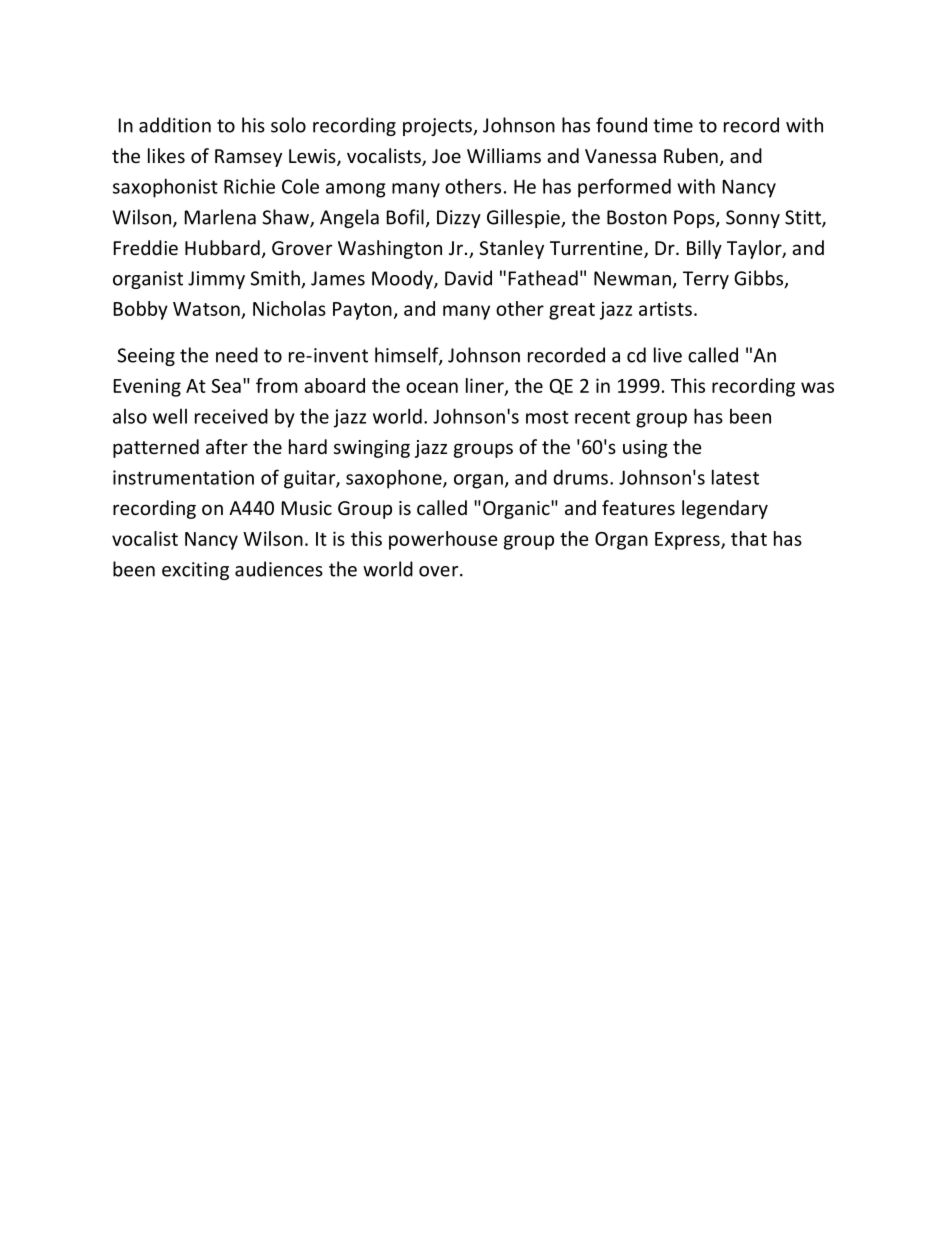 The width and height of the document is (952, 1233). I want to click on David, so click(468, 278).
